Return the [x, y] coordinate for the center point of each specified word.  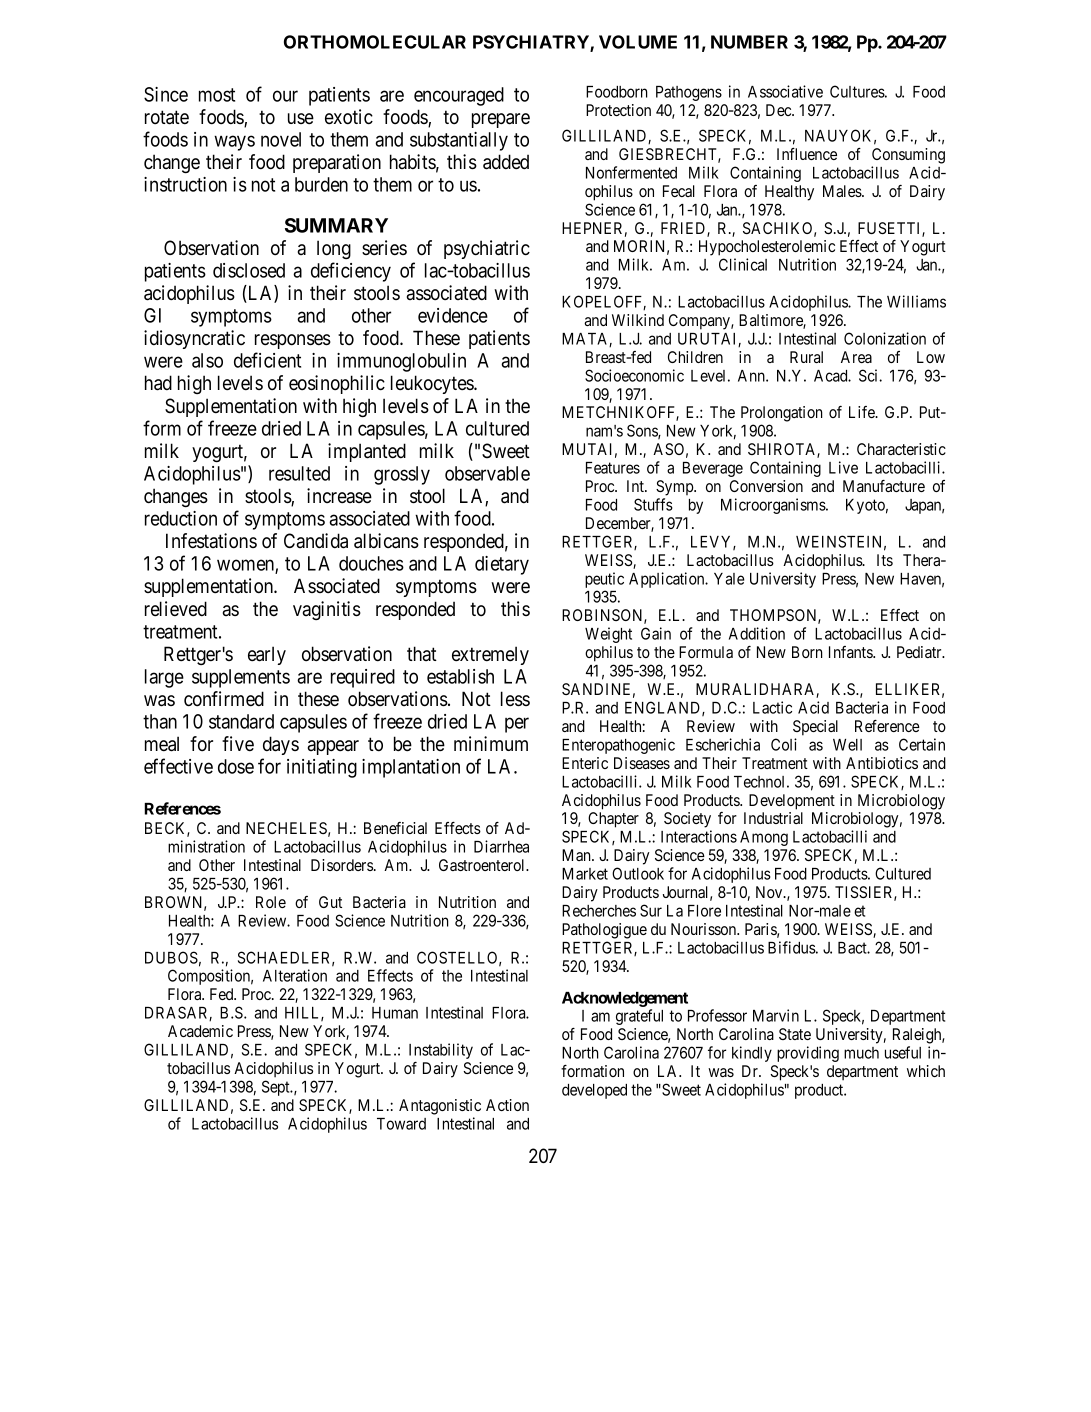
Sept [277, 1088]
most [217, 95]
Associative [785, 91]
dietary [502, 565]
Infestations [211, 541]
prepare [501, 120]
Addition [757, 633]
